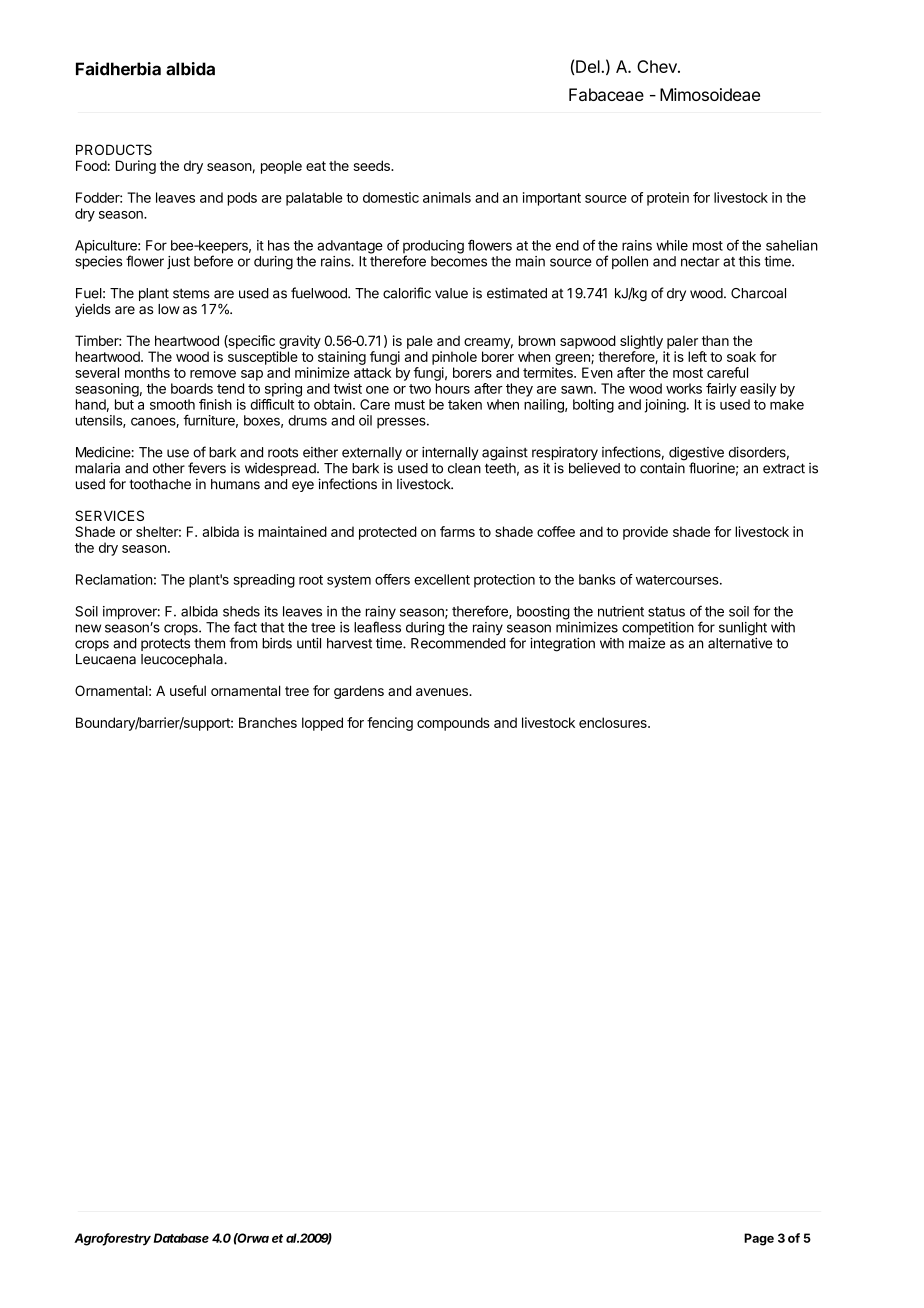 This screenshot has width=924, height=1308. Describe the element at coordinates (165, 644) in the screenshot. I see `protects` at that location.
